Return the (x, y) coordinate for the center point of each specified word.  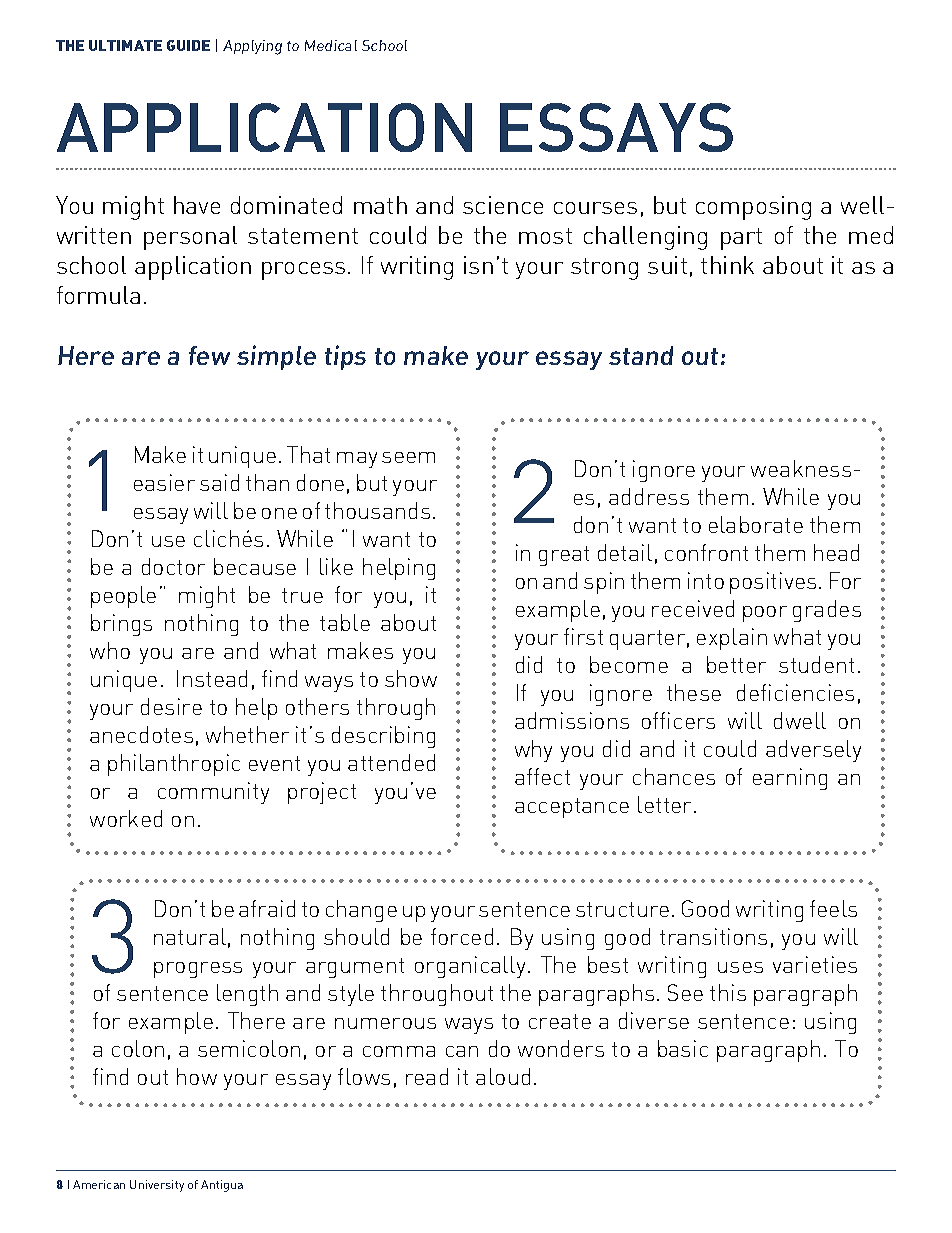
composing (753, 208)
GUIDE (188, 45)
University (157, 1186)
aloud (503, 1076)
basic (683, 1048)
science (503, 205)
